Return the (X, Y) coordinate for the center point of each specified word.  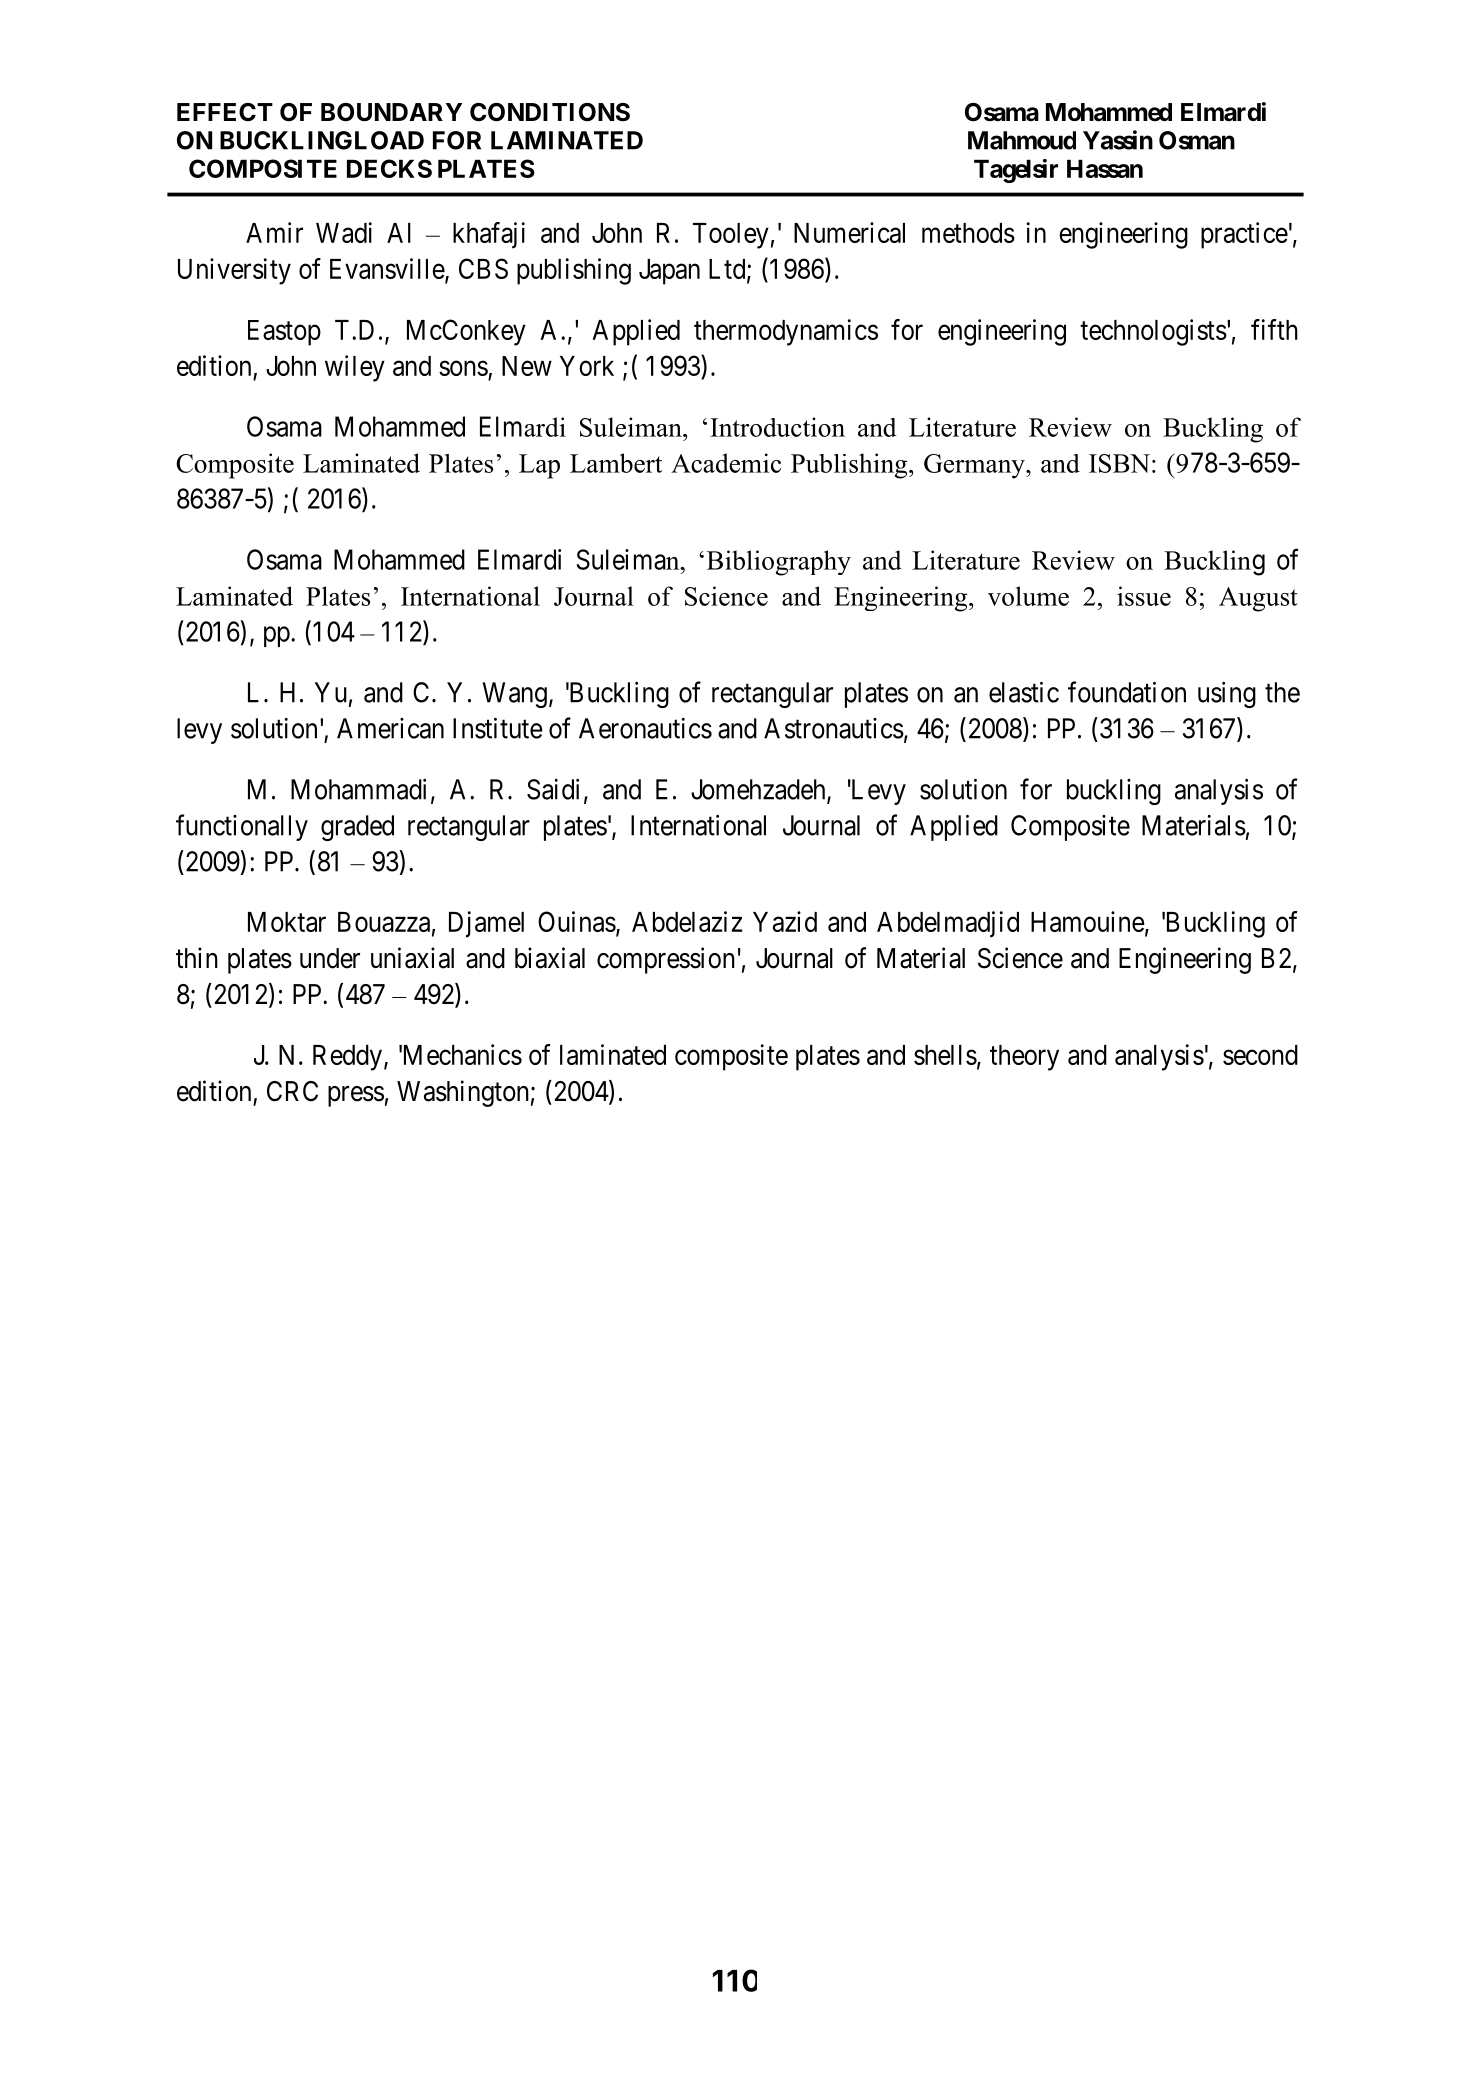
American (390, 728)
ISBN (1119, 463)
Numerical (849, 232)
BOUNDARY (391, 112)
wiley (355, 368)
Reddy (347, 1058)
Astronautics (834, 728)
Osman (1197, 140)
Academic (726, 463)
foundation (1127, 692)
